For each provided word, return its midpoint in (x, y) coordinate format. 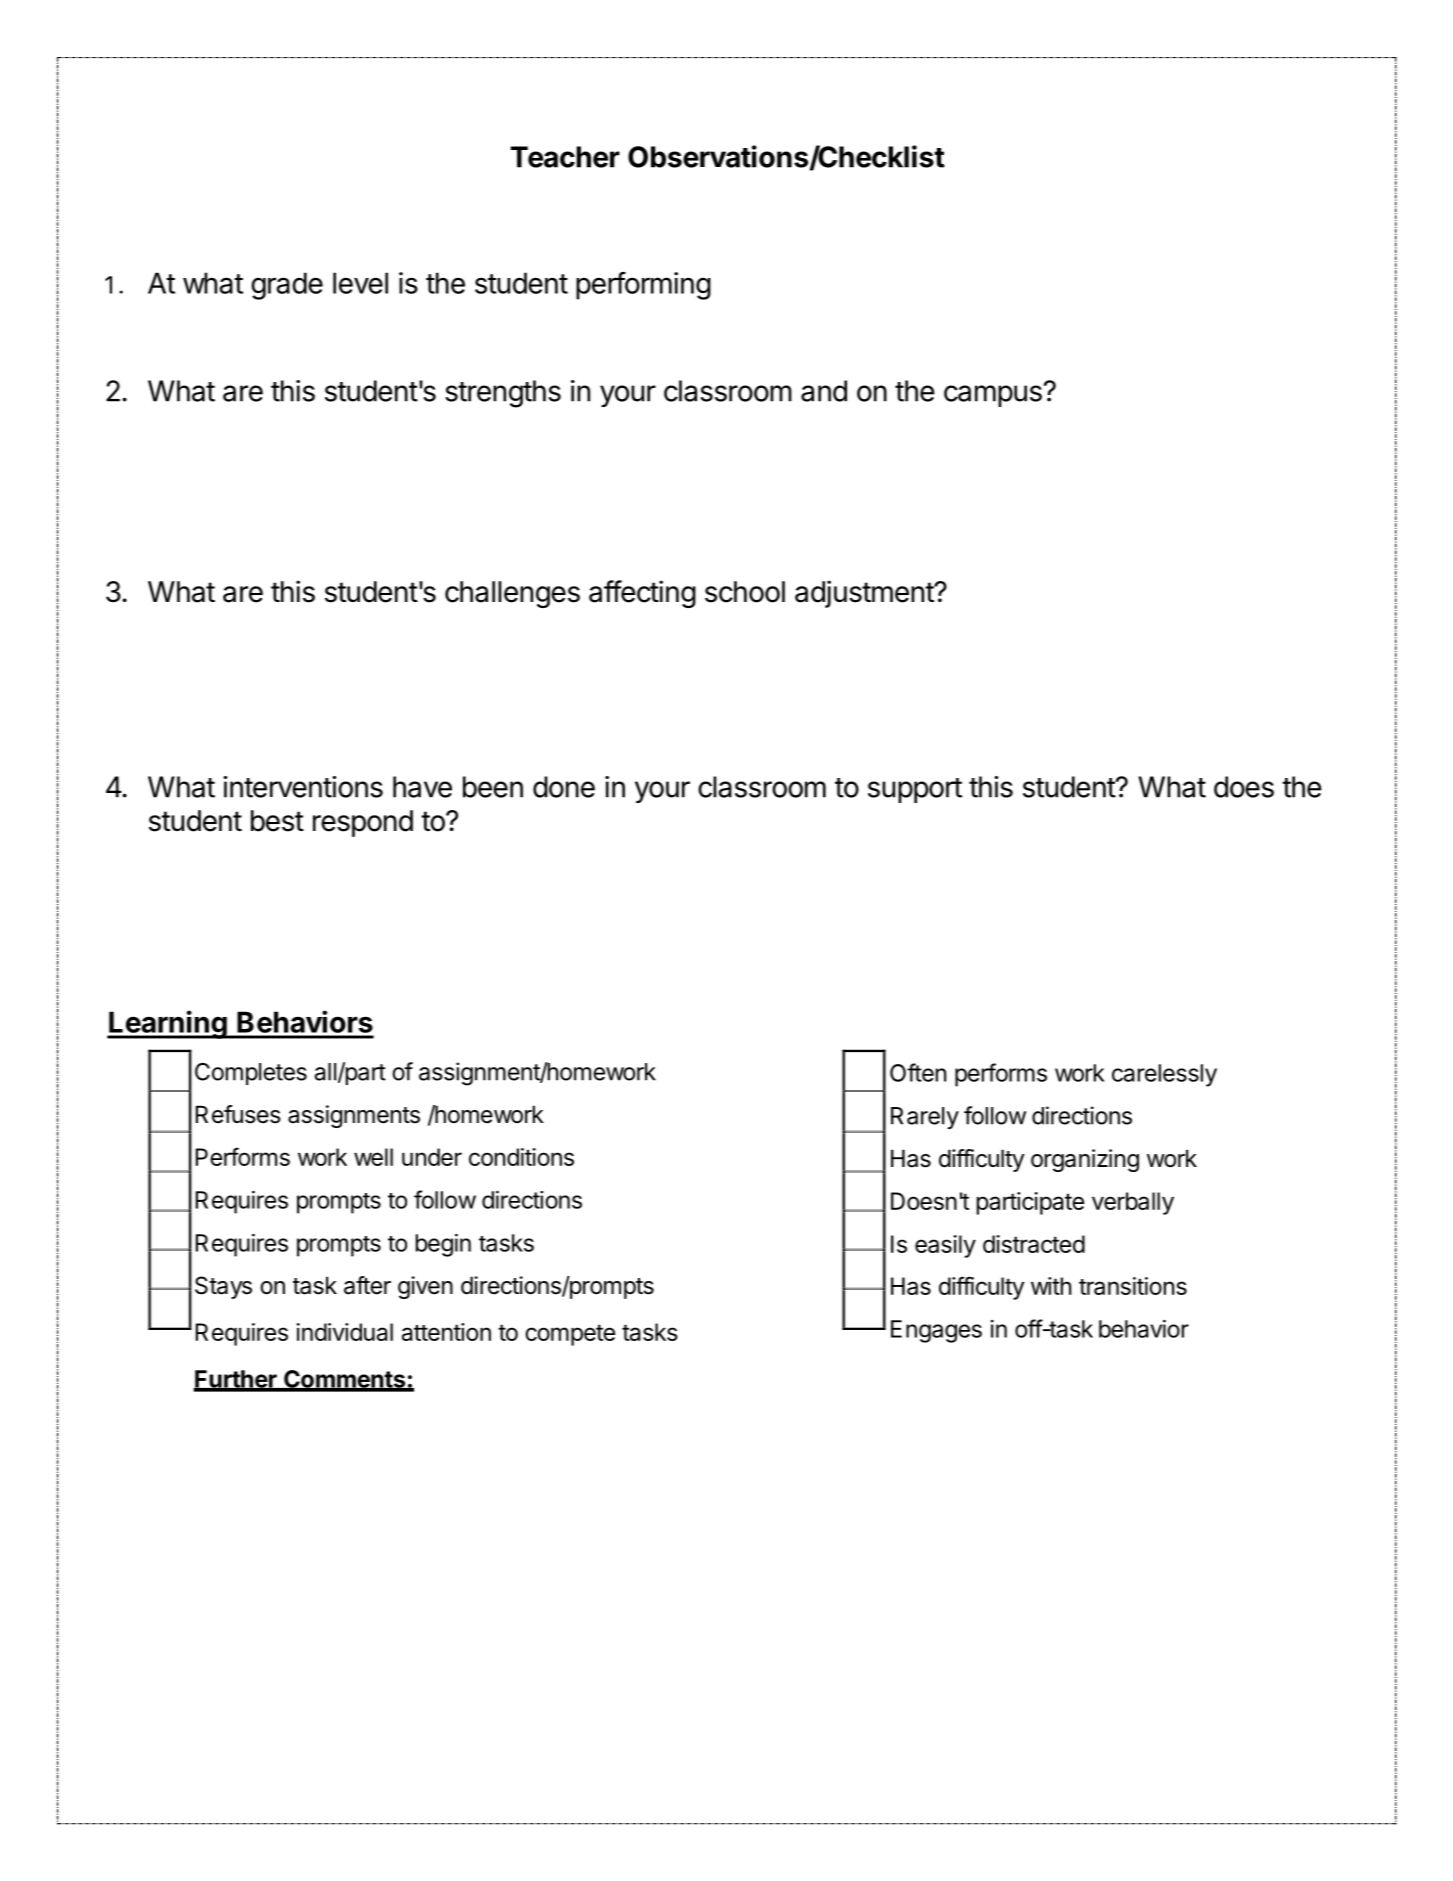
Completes (251, 1074)
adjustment (865, 594)
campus (994, 396)
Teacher (565, 157)
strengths (503, 394)
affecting (642, 594)
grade (287, 286)
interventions (303, 787)
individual (344, 1332)
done (564, 787)
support (915, 790)
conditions (521, 1157)
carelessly (1164, 1075)
